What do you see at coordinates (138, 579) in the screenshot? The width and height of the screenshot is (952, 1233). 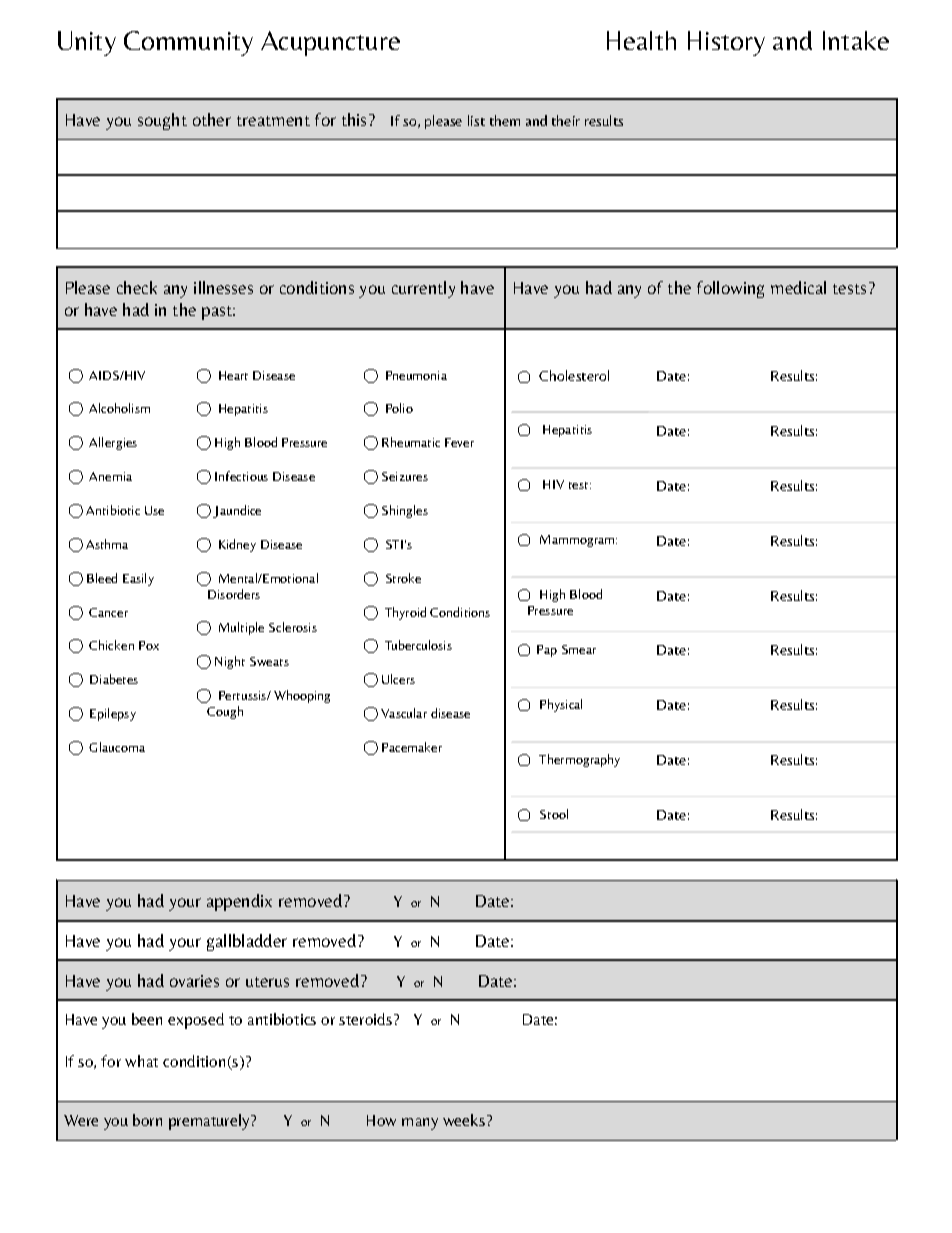 I see `Easily` at bounding box center [138, 579].
